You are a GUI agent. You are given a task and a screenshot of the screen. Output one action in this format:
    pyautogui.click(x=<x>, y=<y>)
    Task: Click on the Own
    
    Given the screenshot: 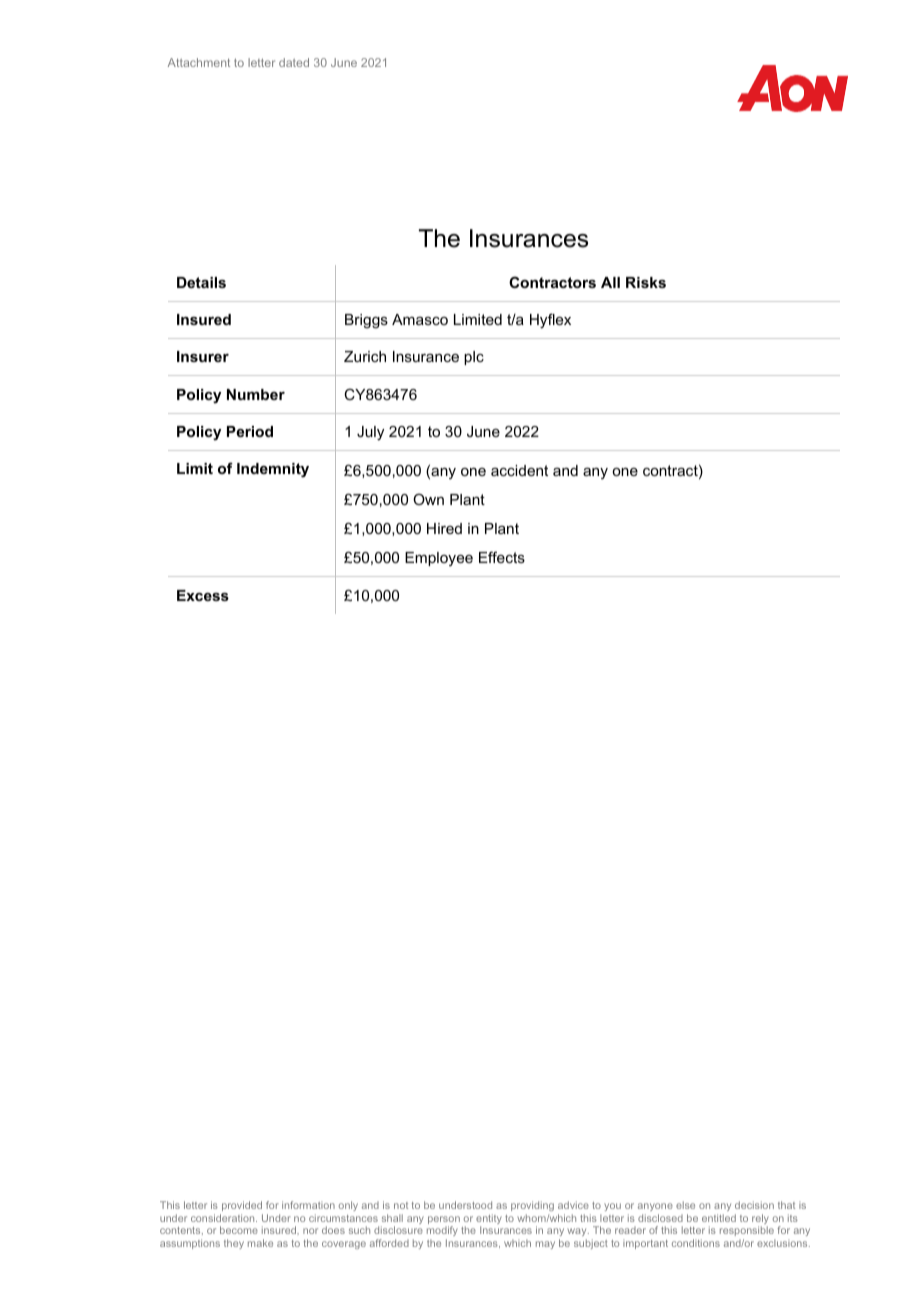 What is the action you would take?
    pyautogui.click(x=428, y=499)
